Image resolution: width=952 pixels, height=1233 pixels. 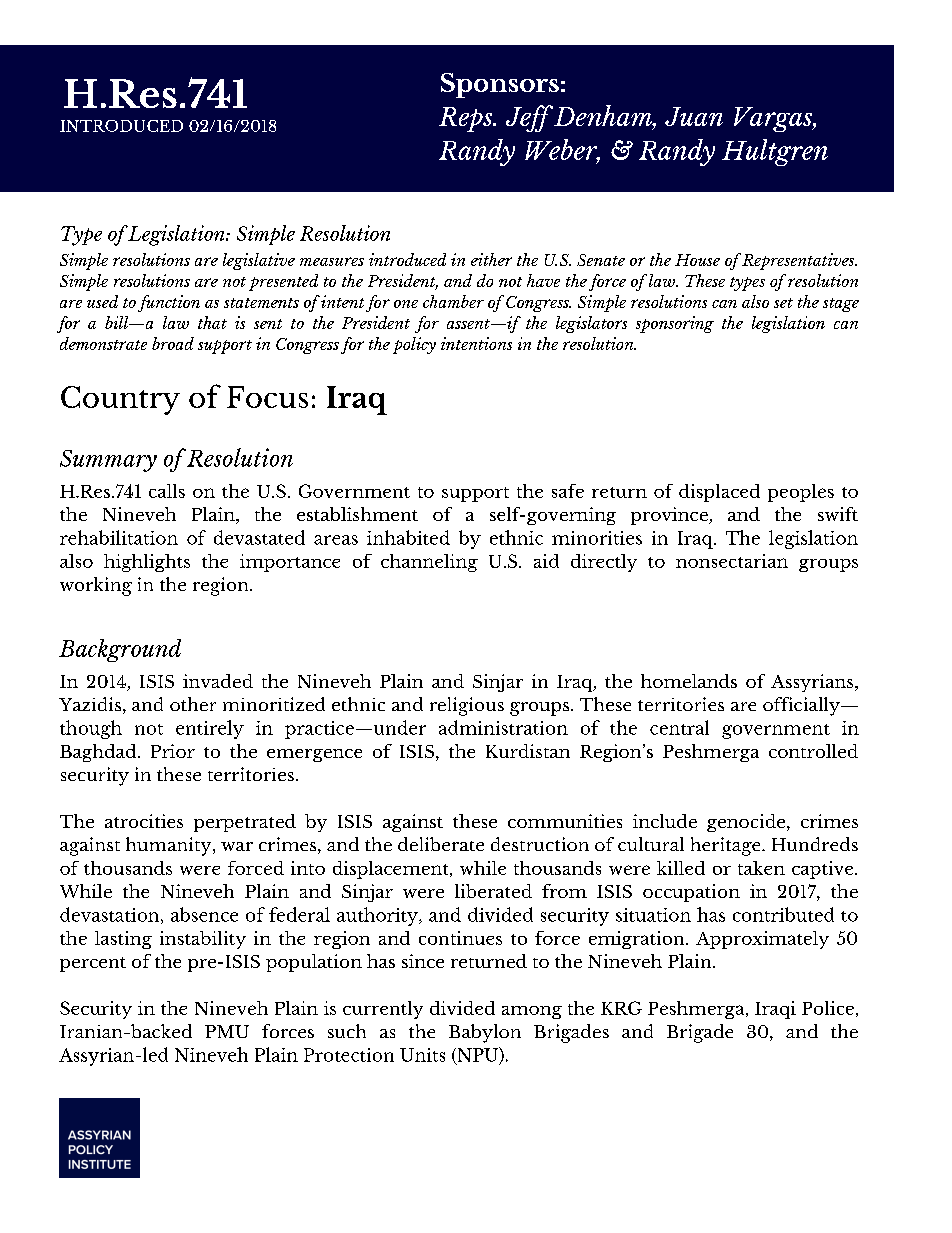 What do you see at coordinates (694, 116) in the screenshot?
I see `Juan` at bounding box center [694, 116].
